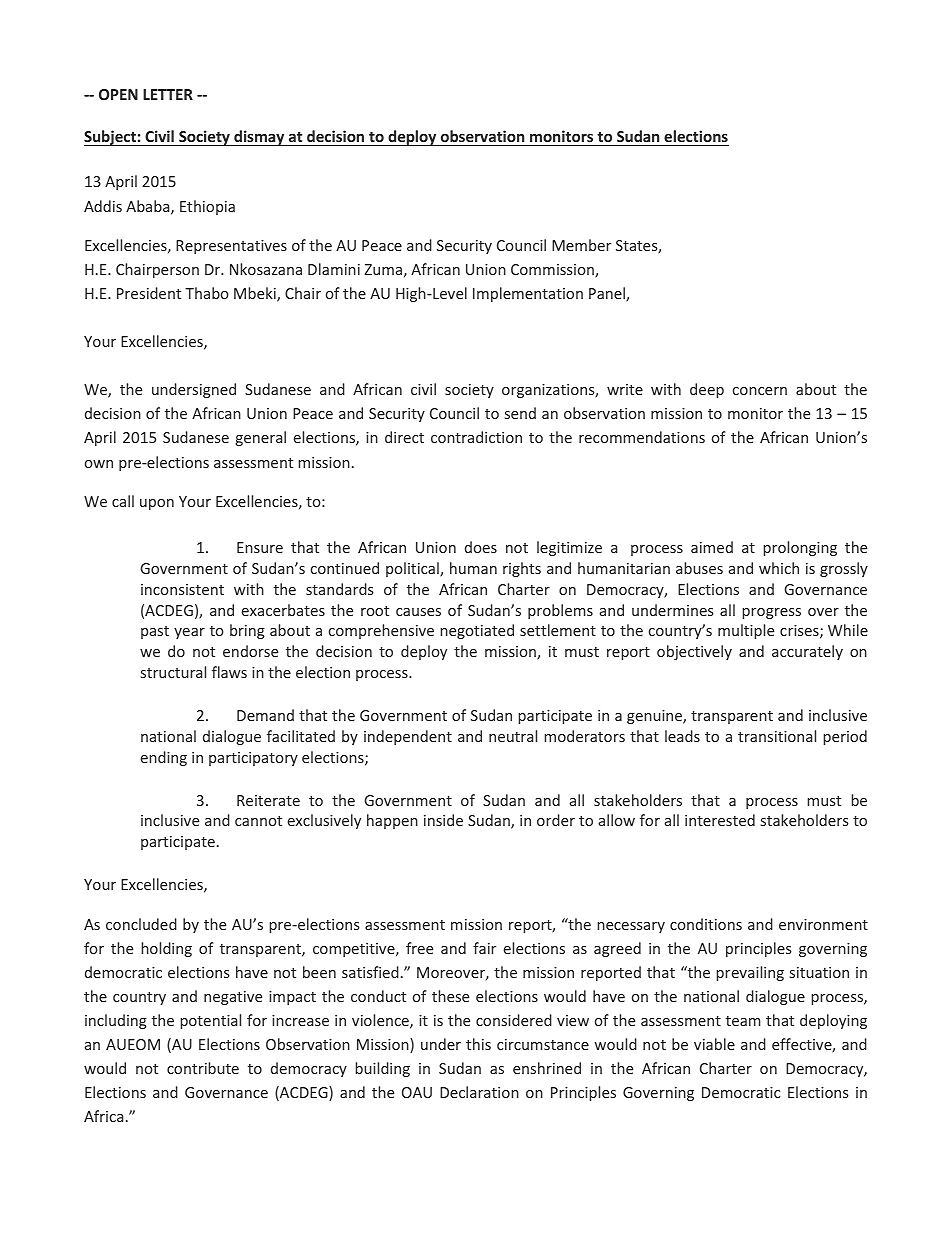 This document has width=952, height=1233. Describe the element at coordinates (528, 294) in the document. I see `Implementation` at that location.
